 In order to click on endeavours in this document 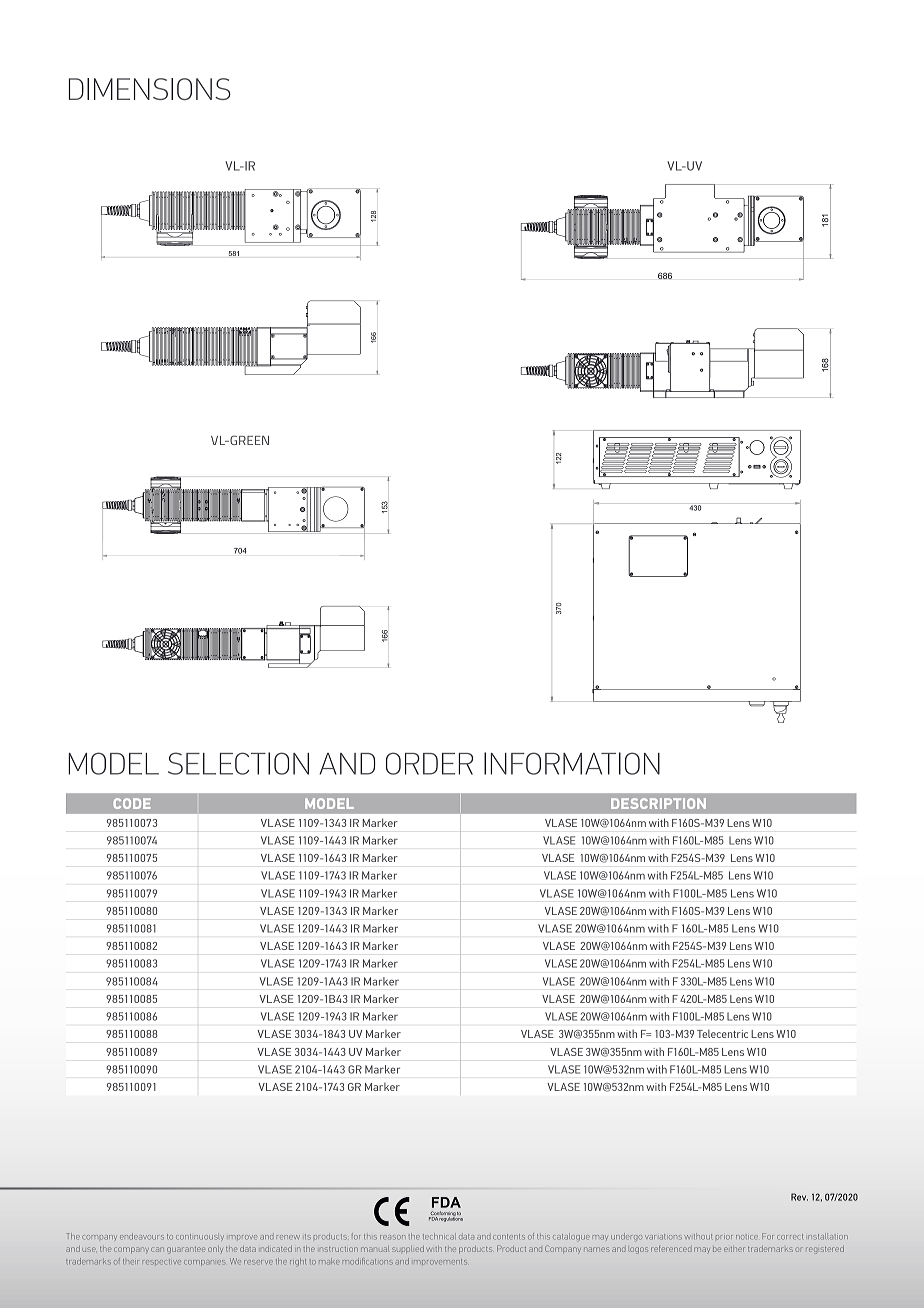, I will do `click(142, 1236)`.
